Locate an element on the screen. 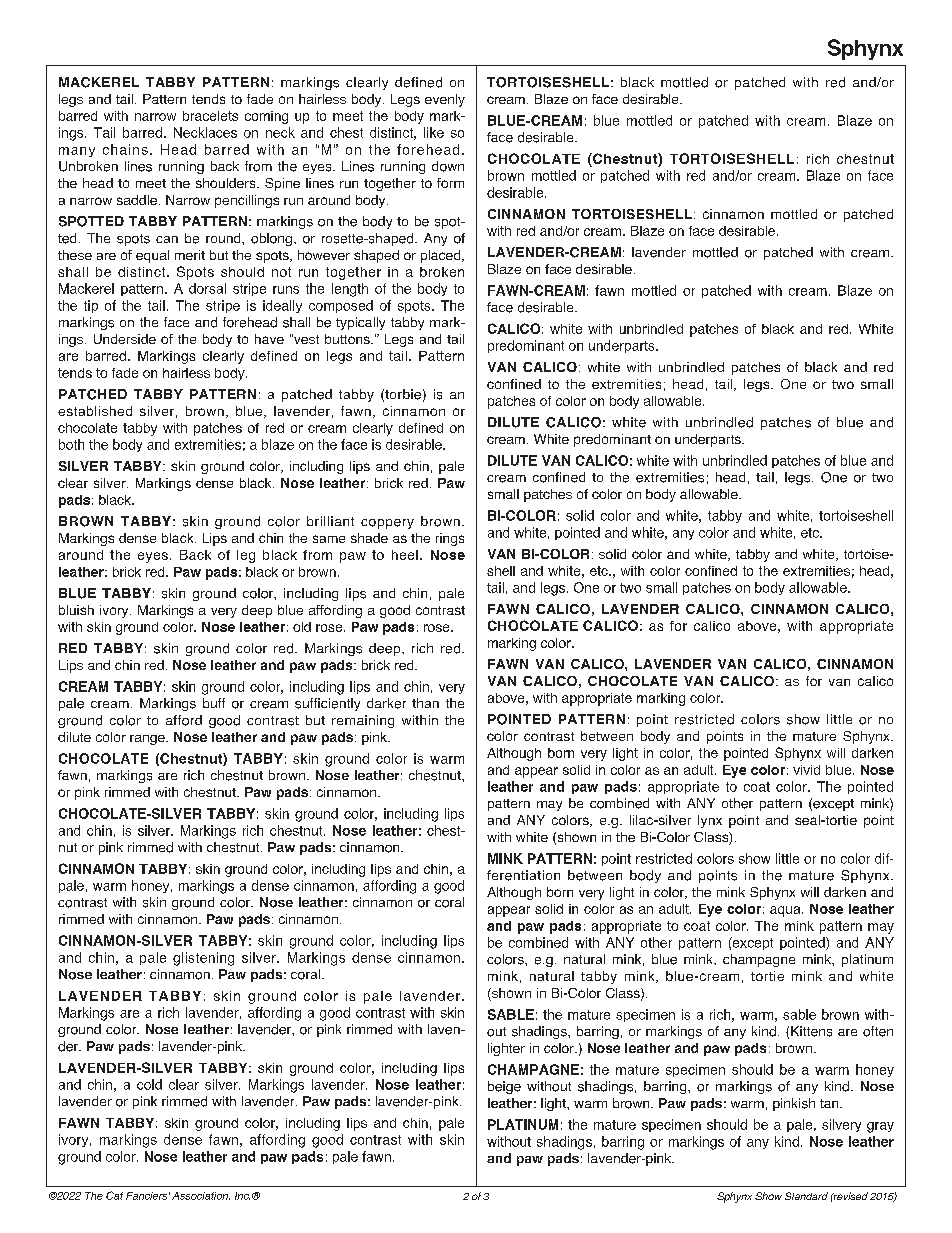 This screenshot has width=952, height=1233. coppery is located at coordinates (387, 524).
